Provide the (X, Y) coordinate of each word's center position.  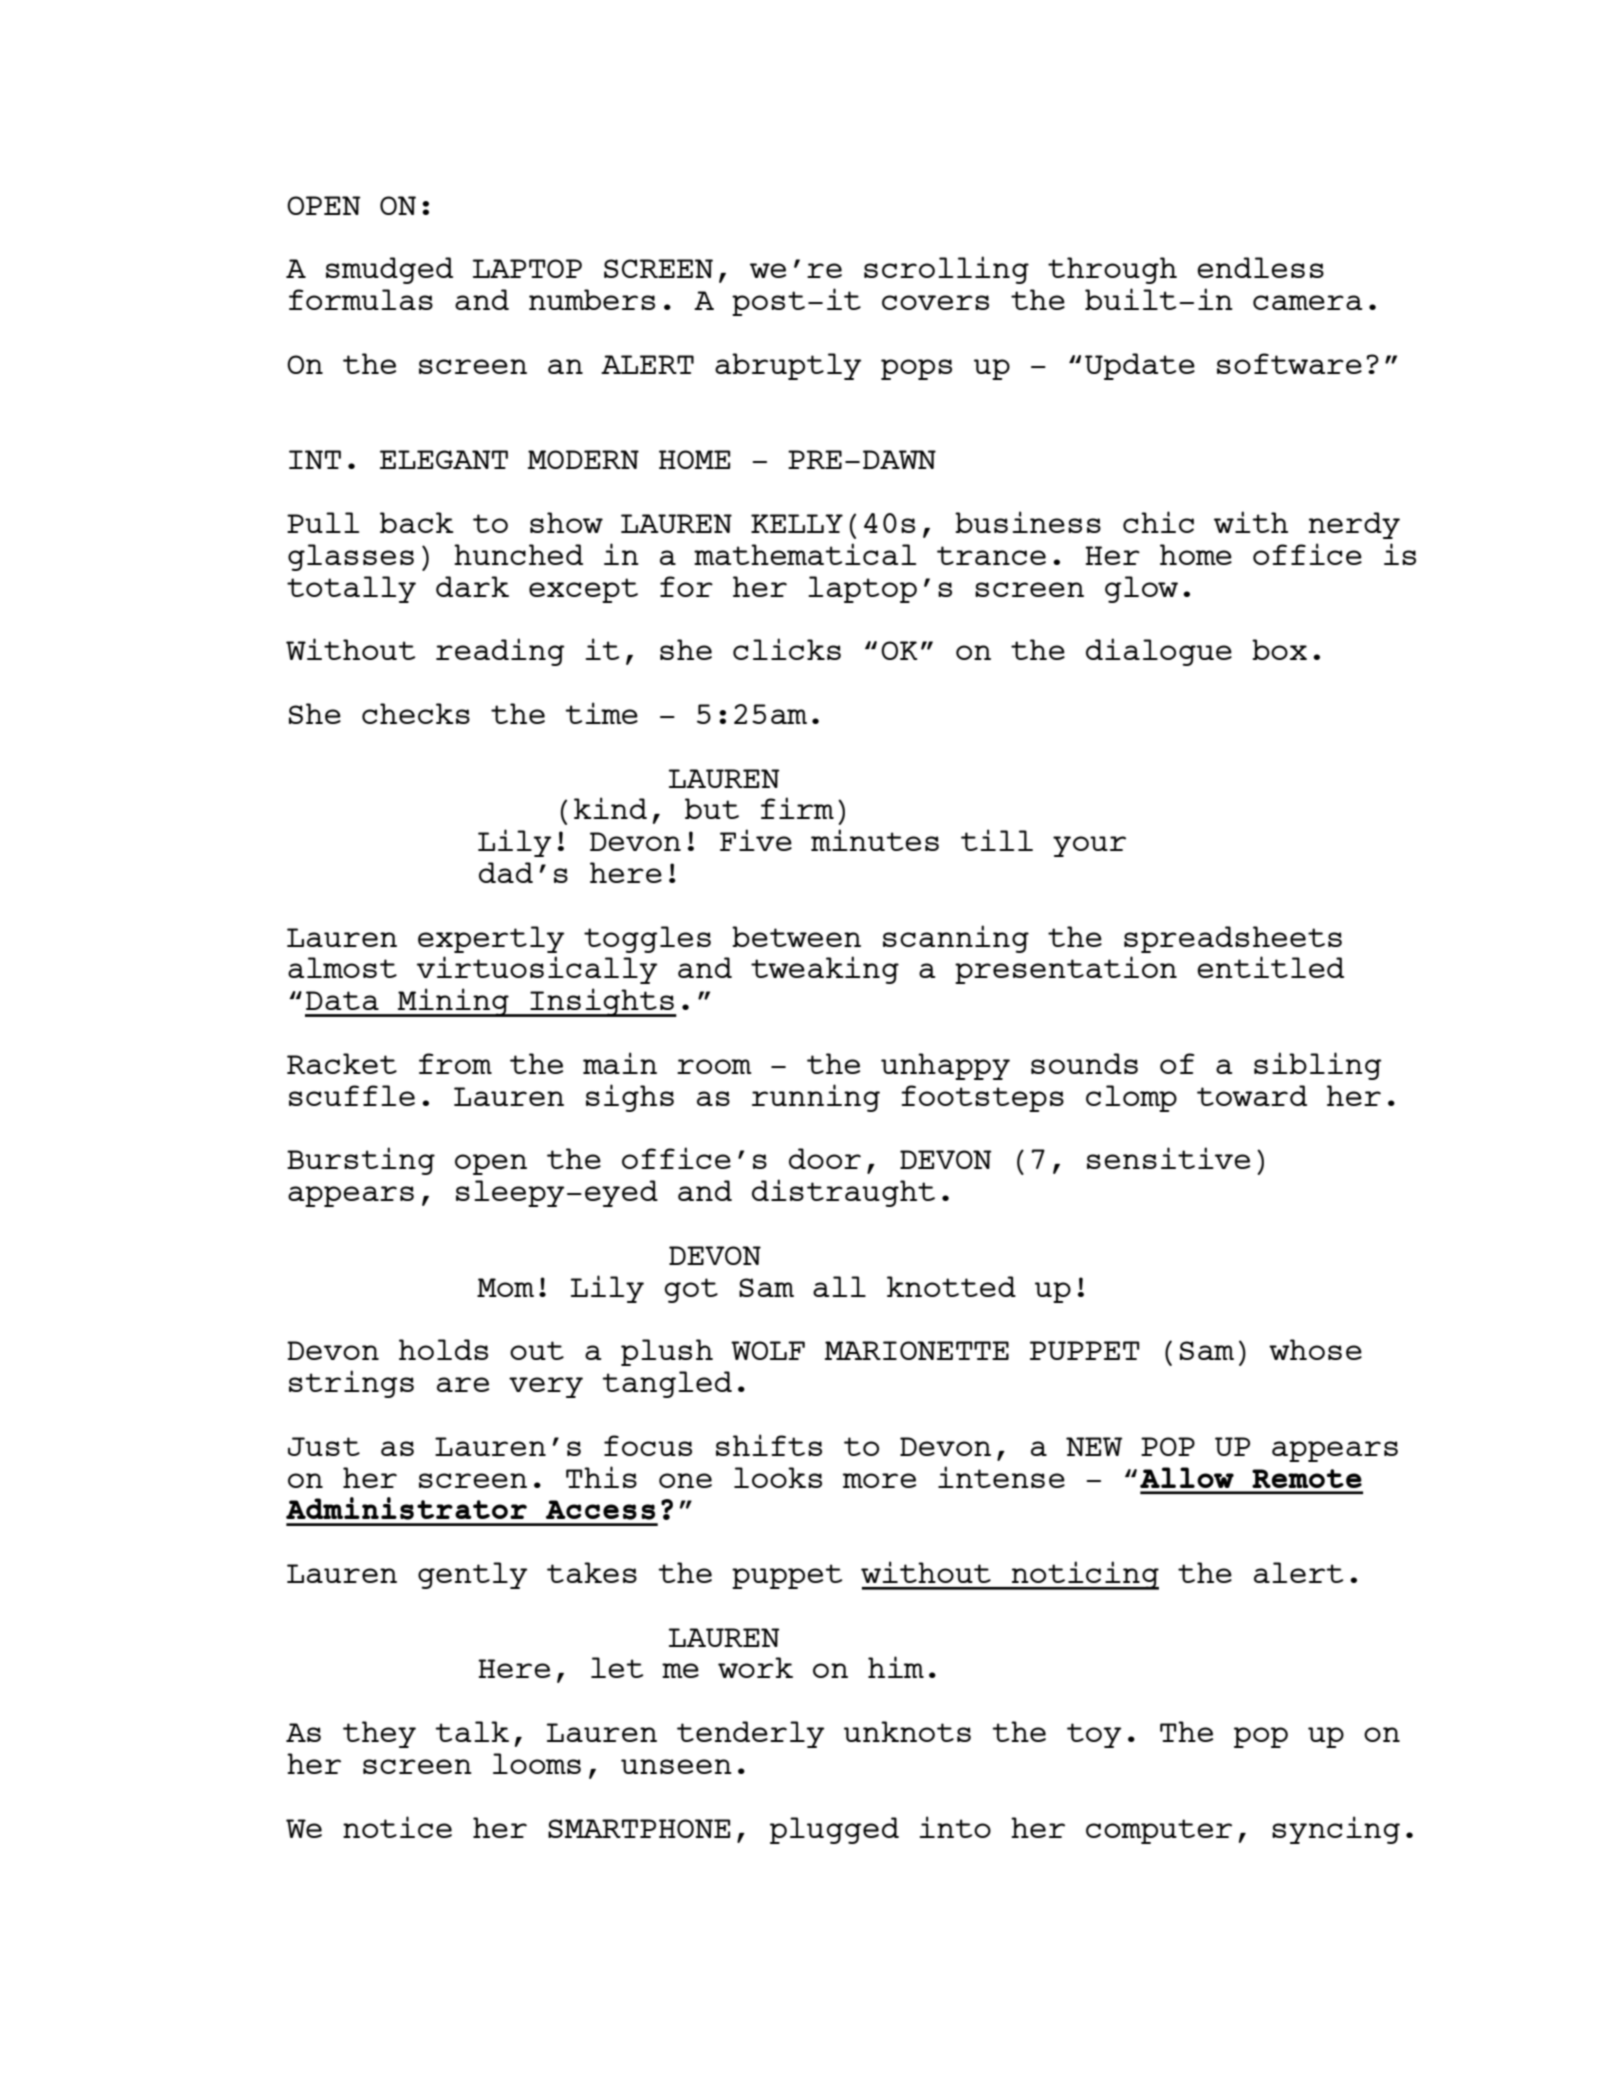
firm (797, 808)
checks (416, 713)
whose (1315, 1349)
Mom (505, 1287)
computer (1159, 1831)
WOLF (768, 1350)
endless (1260, 267)
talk (472, 1731)
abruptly (788, 366)
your (1089, 846)
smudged (389, 270)
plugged (834, 1830)
